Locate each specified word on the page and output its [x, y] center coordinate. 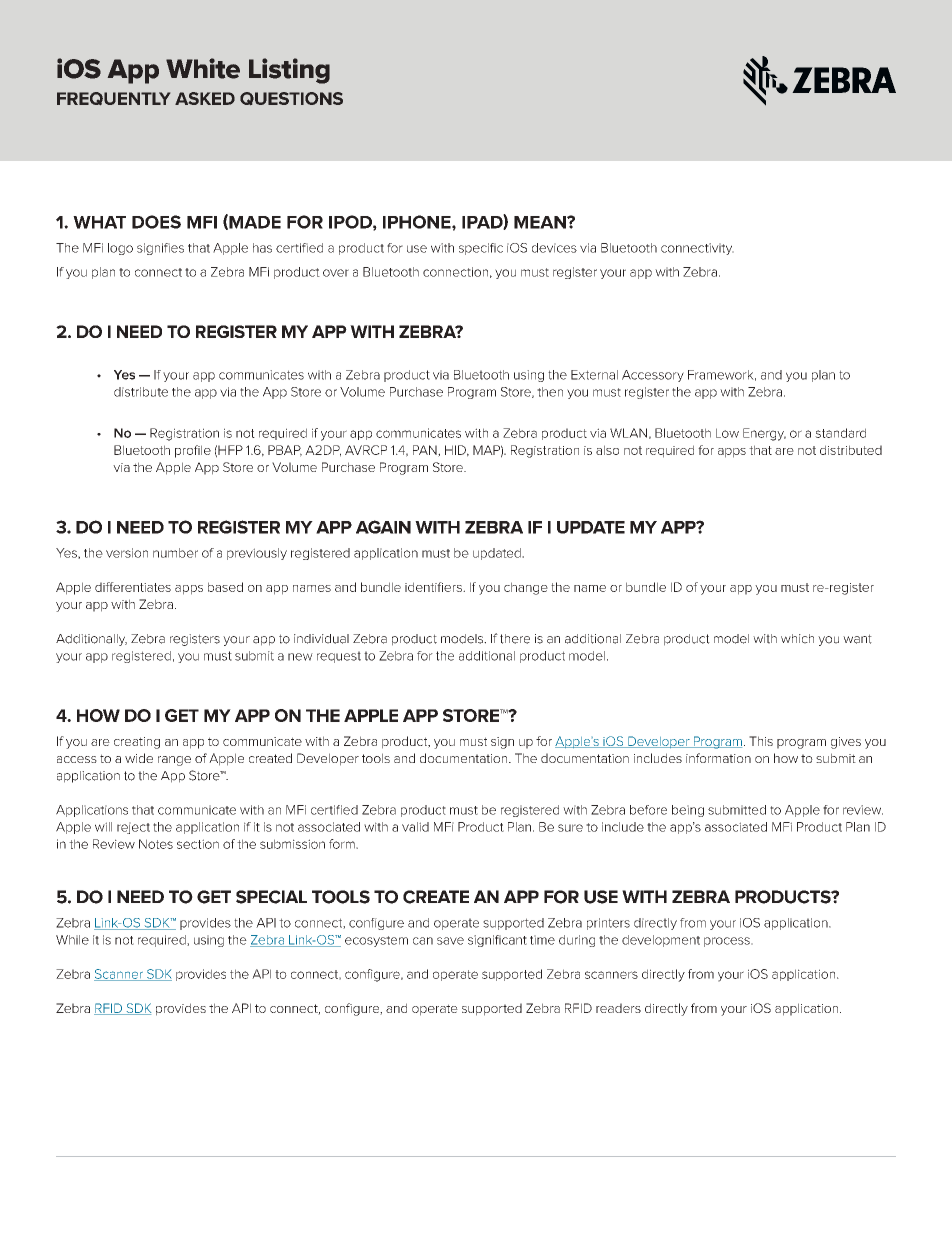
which [797, 639]
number [175, 553]
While [72, 940]
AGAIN [383, 527]
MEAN [541, 222]
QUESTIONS [291, 98]
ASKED [205, 98]
